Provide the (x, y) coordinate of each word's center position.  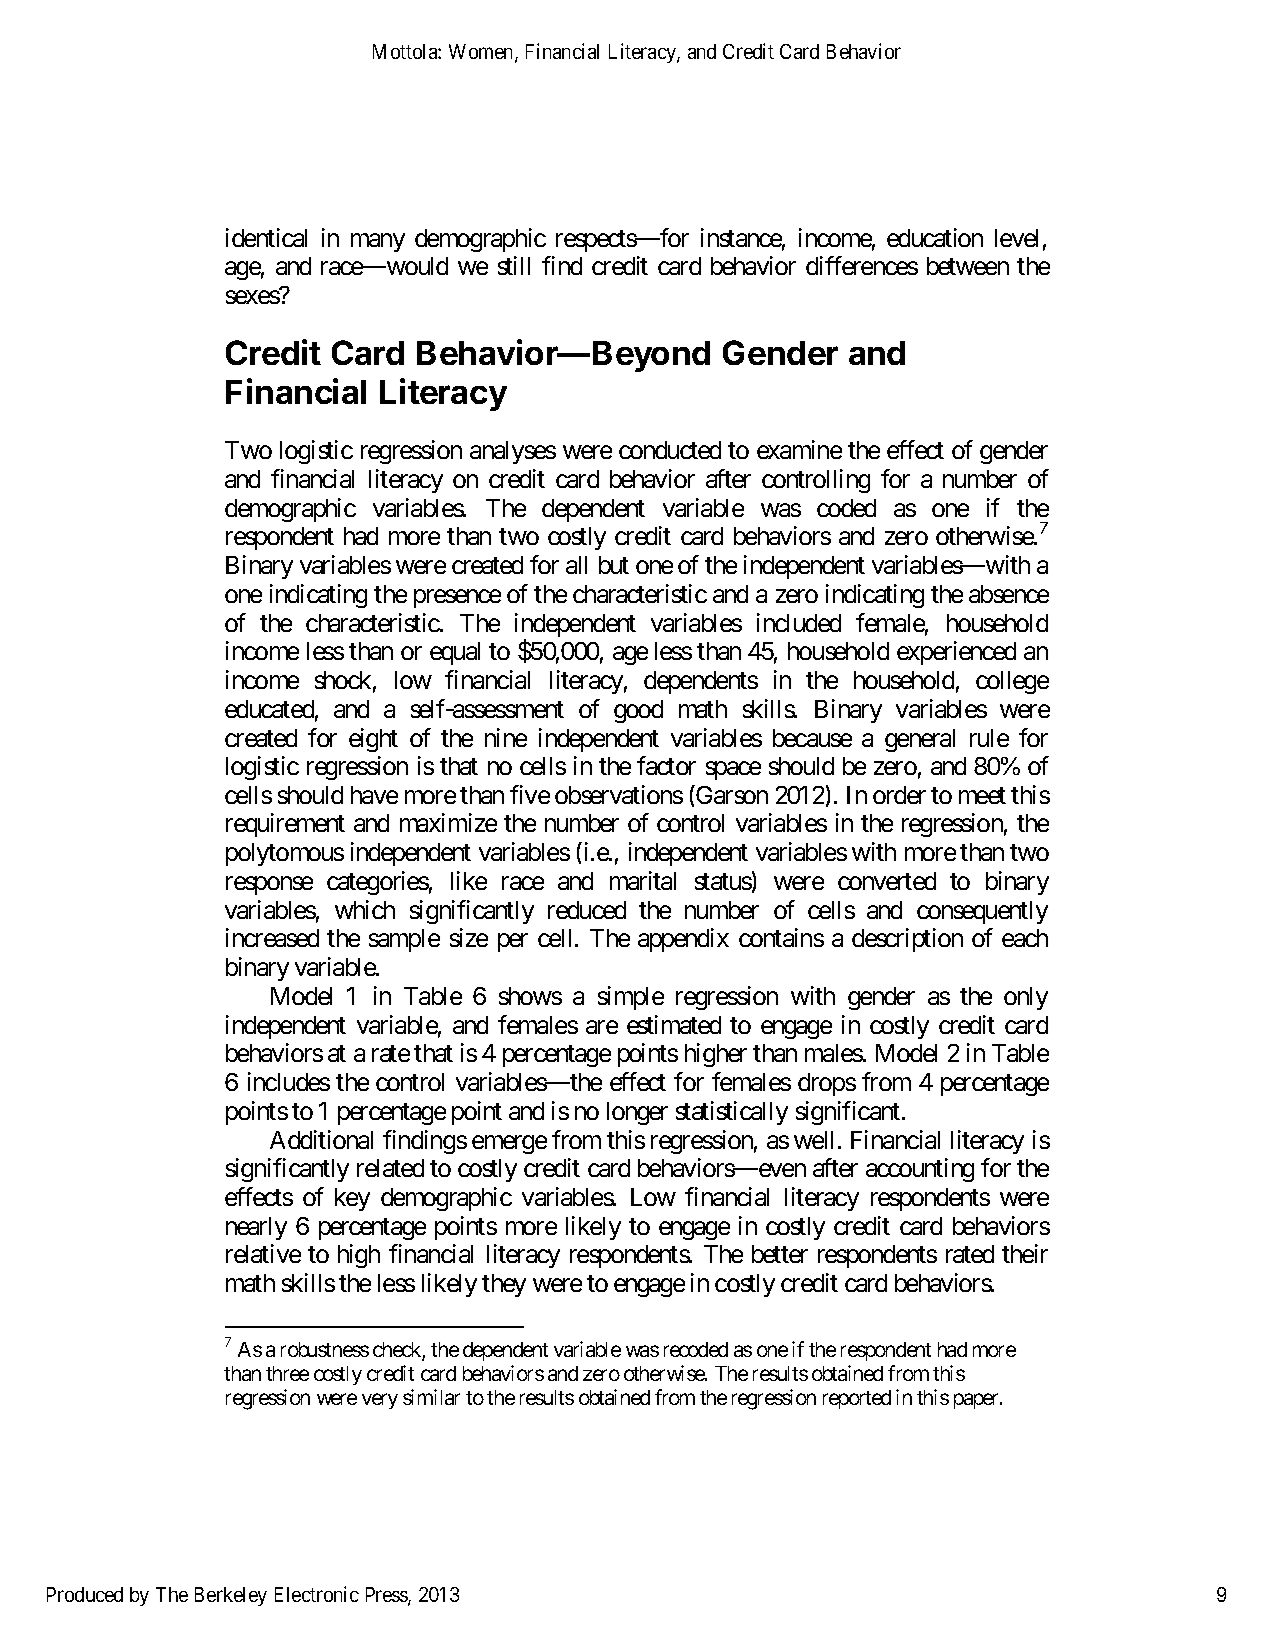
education (935, 237)
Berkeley (231, 1596)
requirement (285, 825)
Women (482, 53)
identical (266, 237)
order (899, 795)
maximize (448, 822)
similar (431, 1397)
